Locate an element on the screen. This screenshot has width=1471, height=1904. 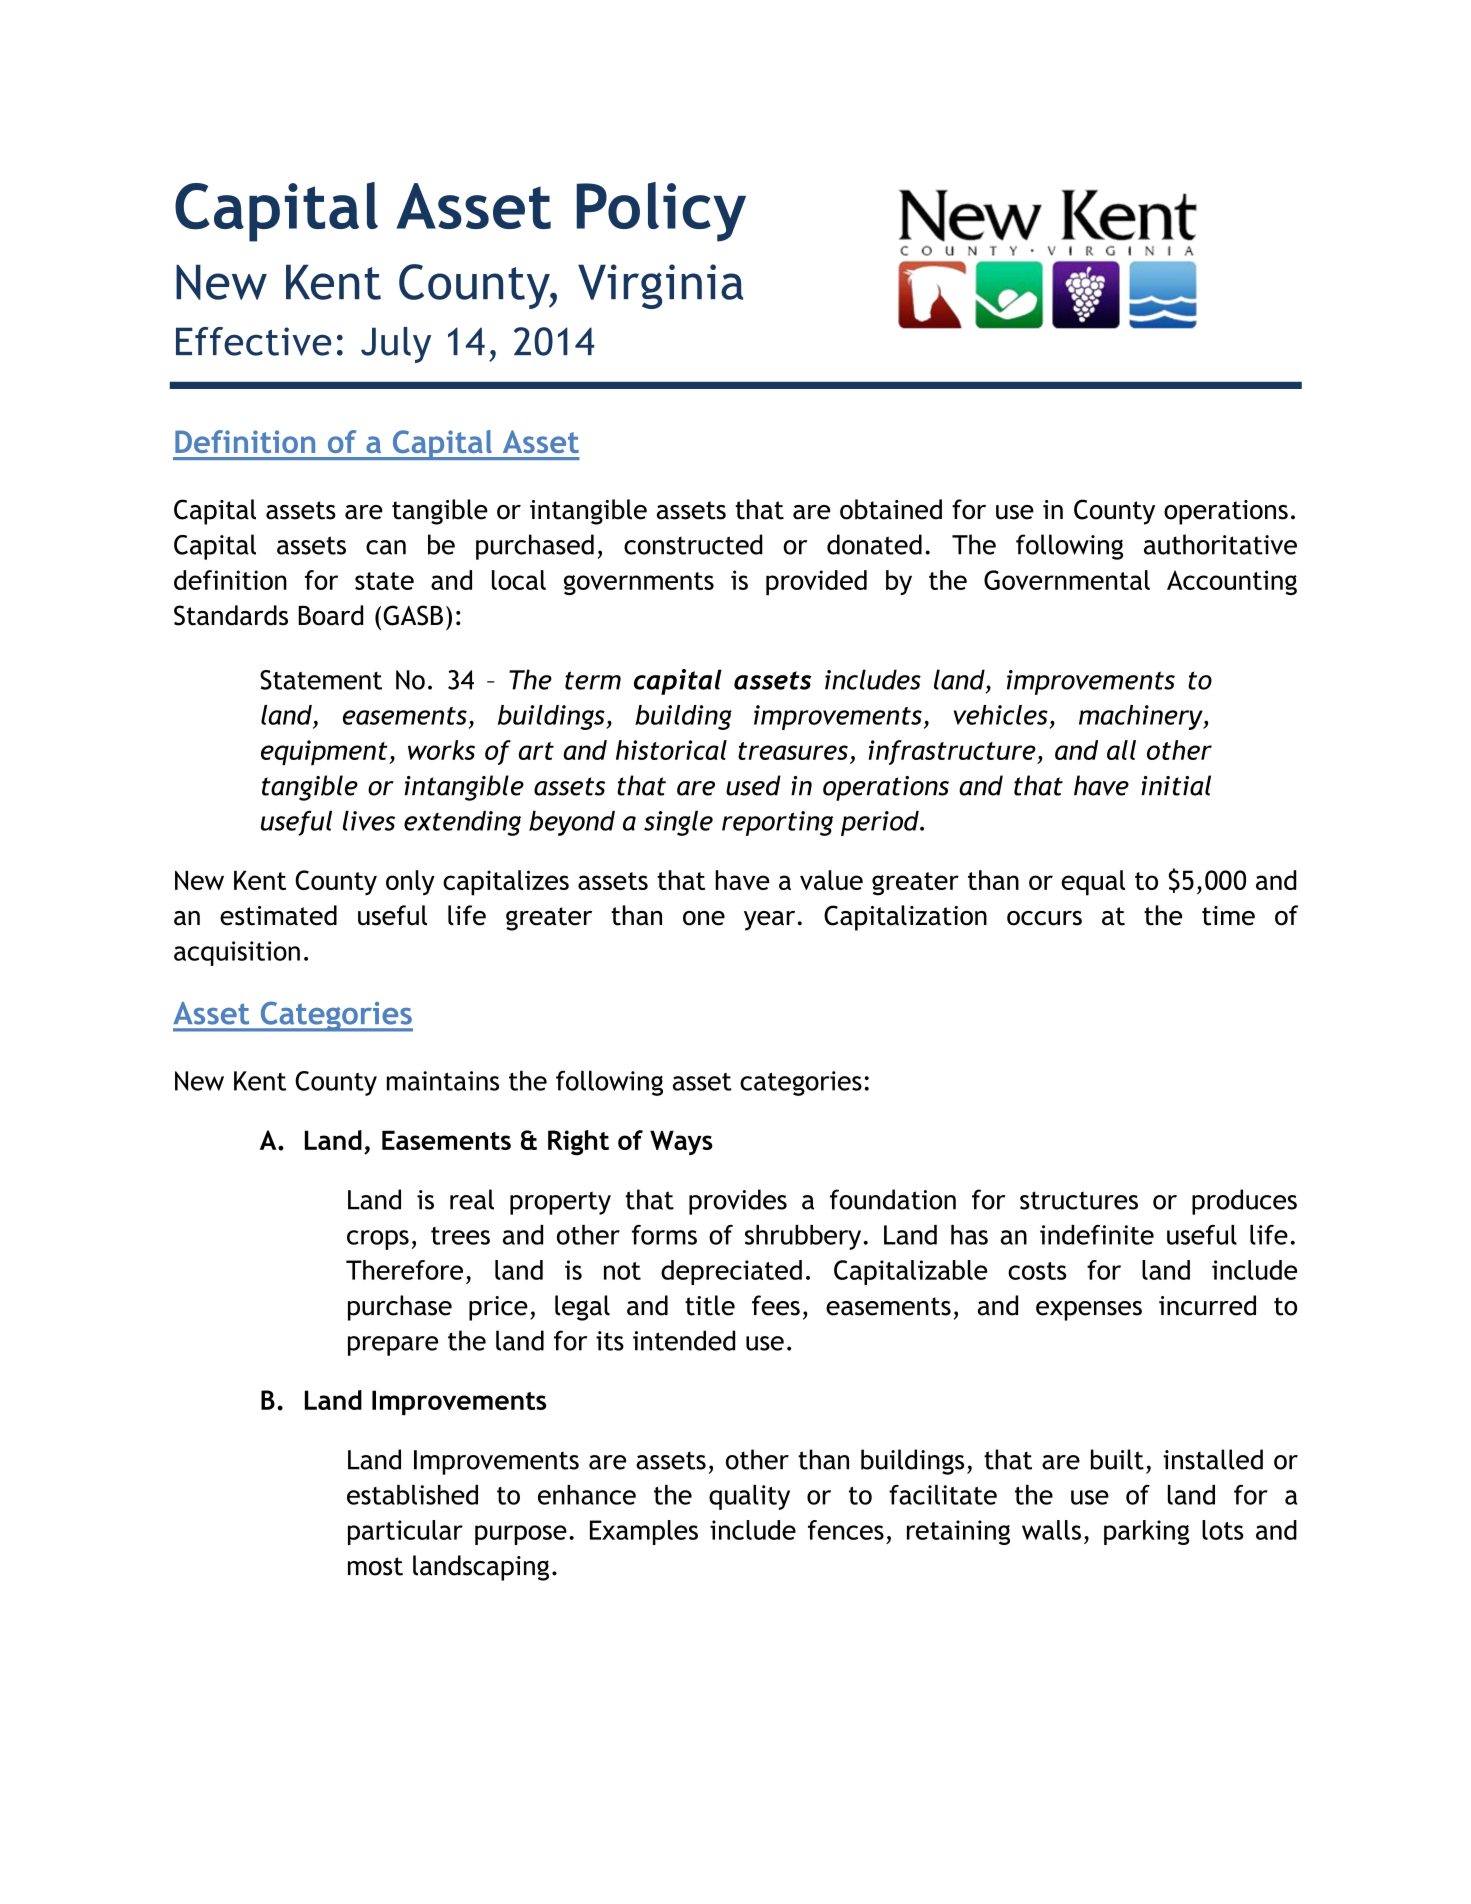
July is located at coordinates (396, 345).
